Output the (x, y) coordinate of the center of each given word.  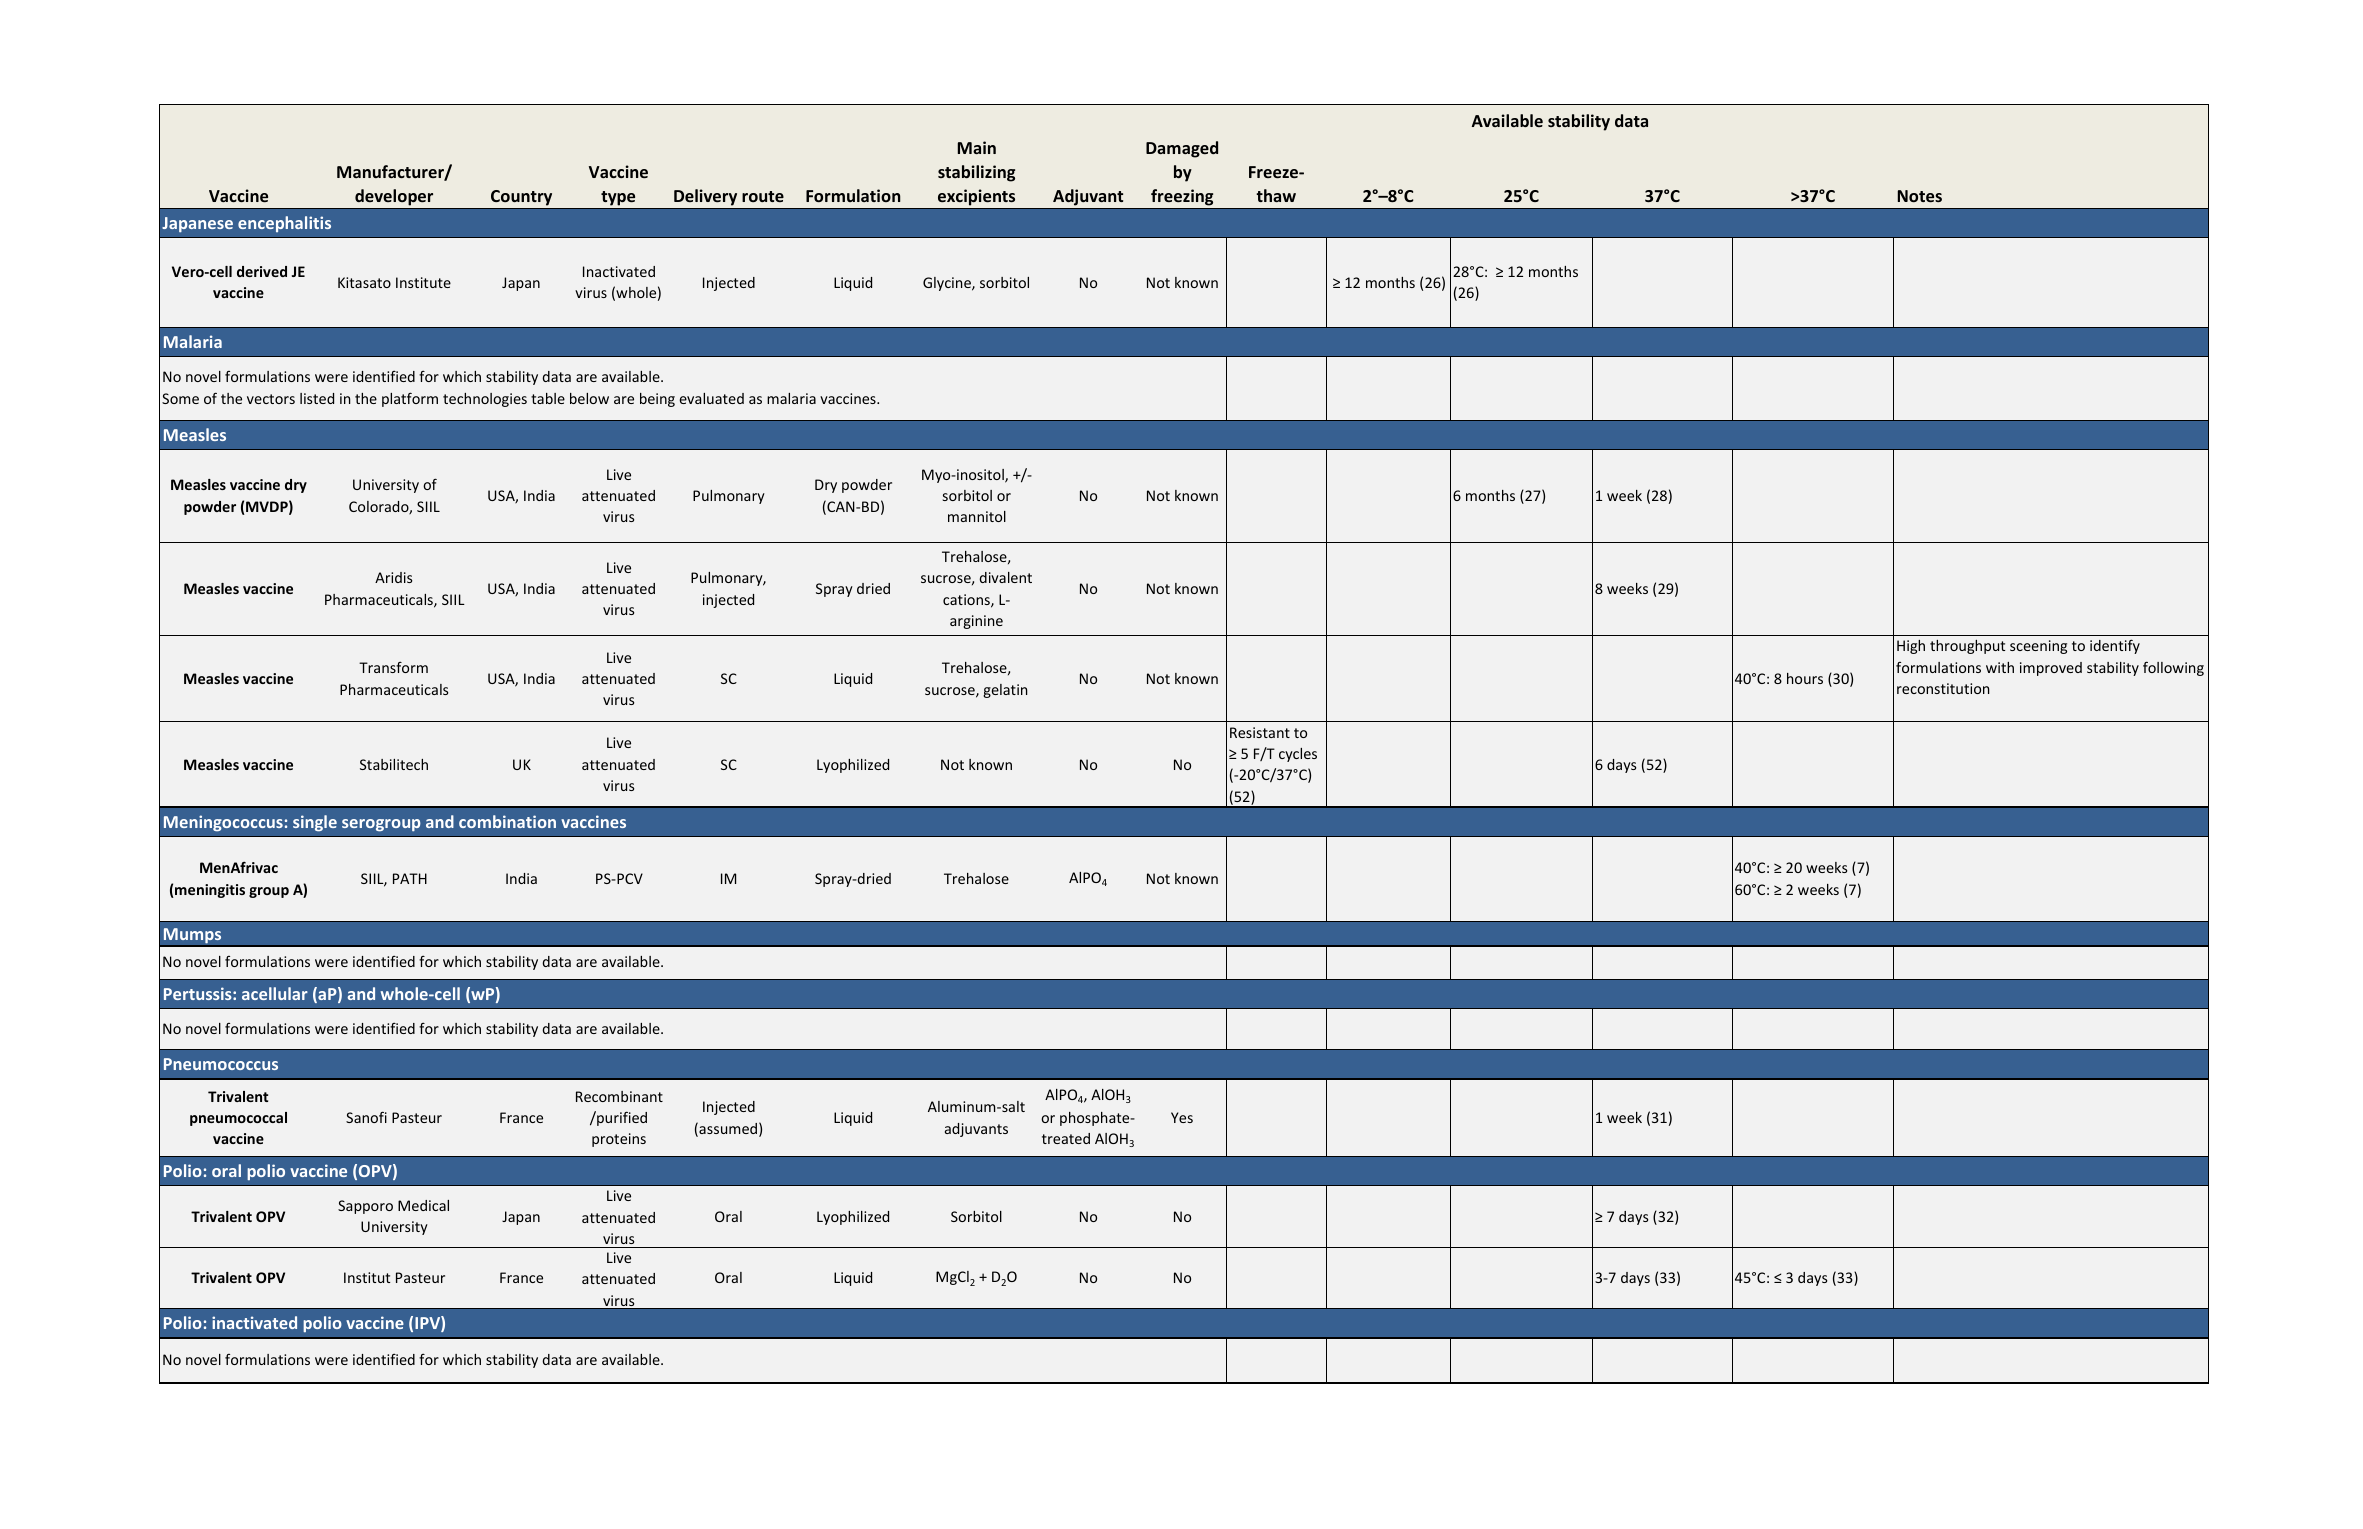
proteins (619, 1140)
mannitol (977, 516)
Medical (423, 1205)
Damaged (1182, 149)
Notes (1920, 196)
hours (1805, 678)
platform (410, 399)
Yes (1182, 1117)
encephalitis (284, 224)
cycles (1298, 755)
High (1911, 647)
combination (507, 821)
